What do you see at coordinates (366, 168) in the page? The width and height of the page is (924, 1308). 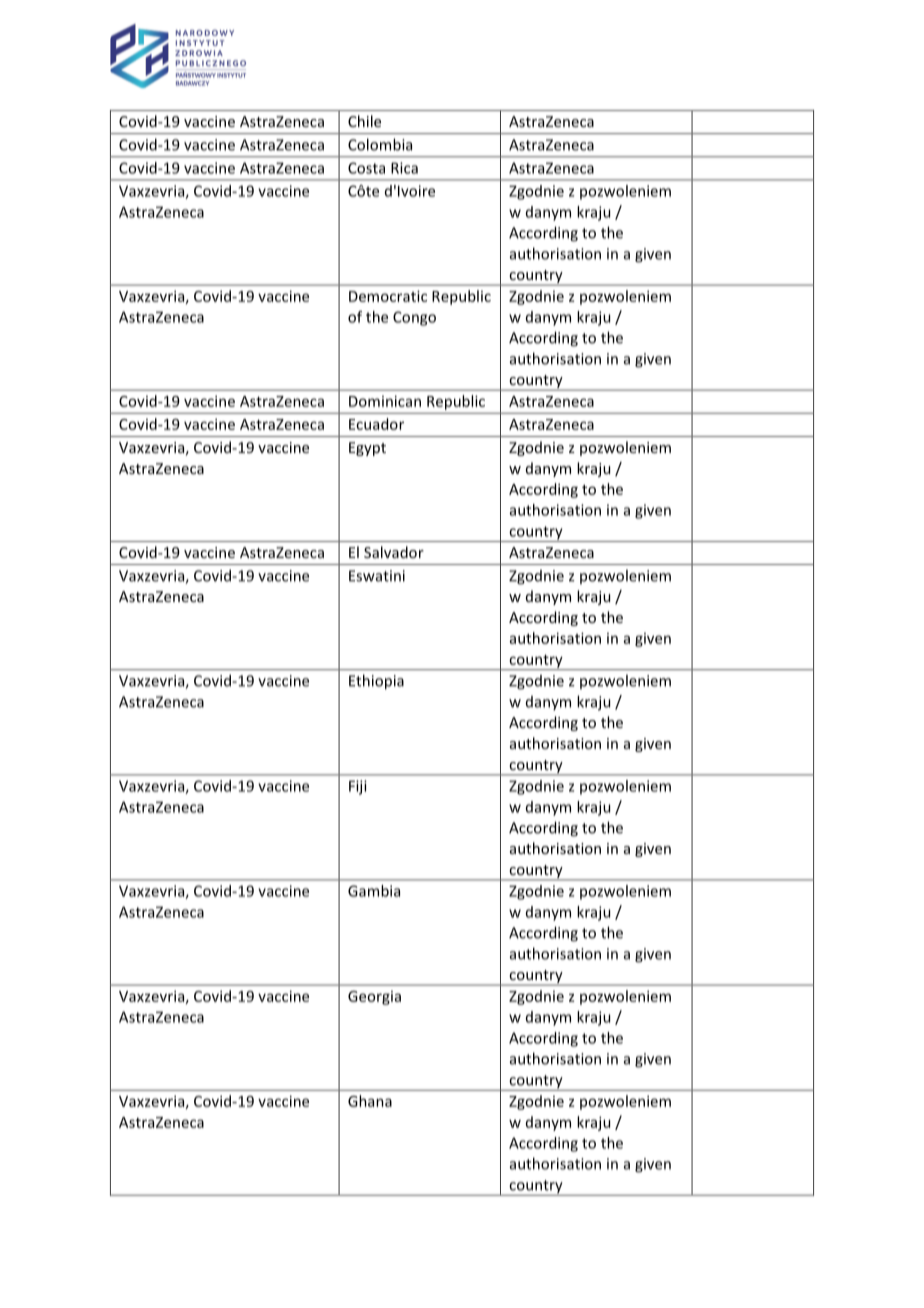 I see `Costa` at bounding box center [366, 168].
